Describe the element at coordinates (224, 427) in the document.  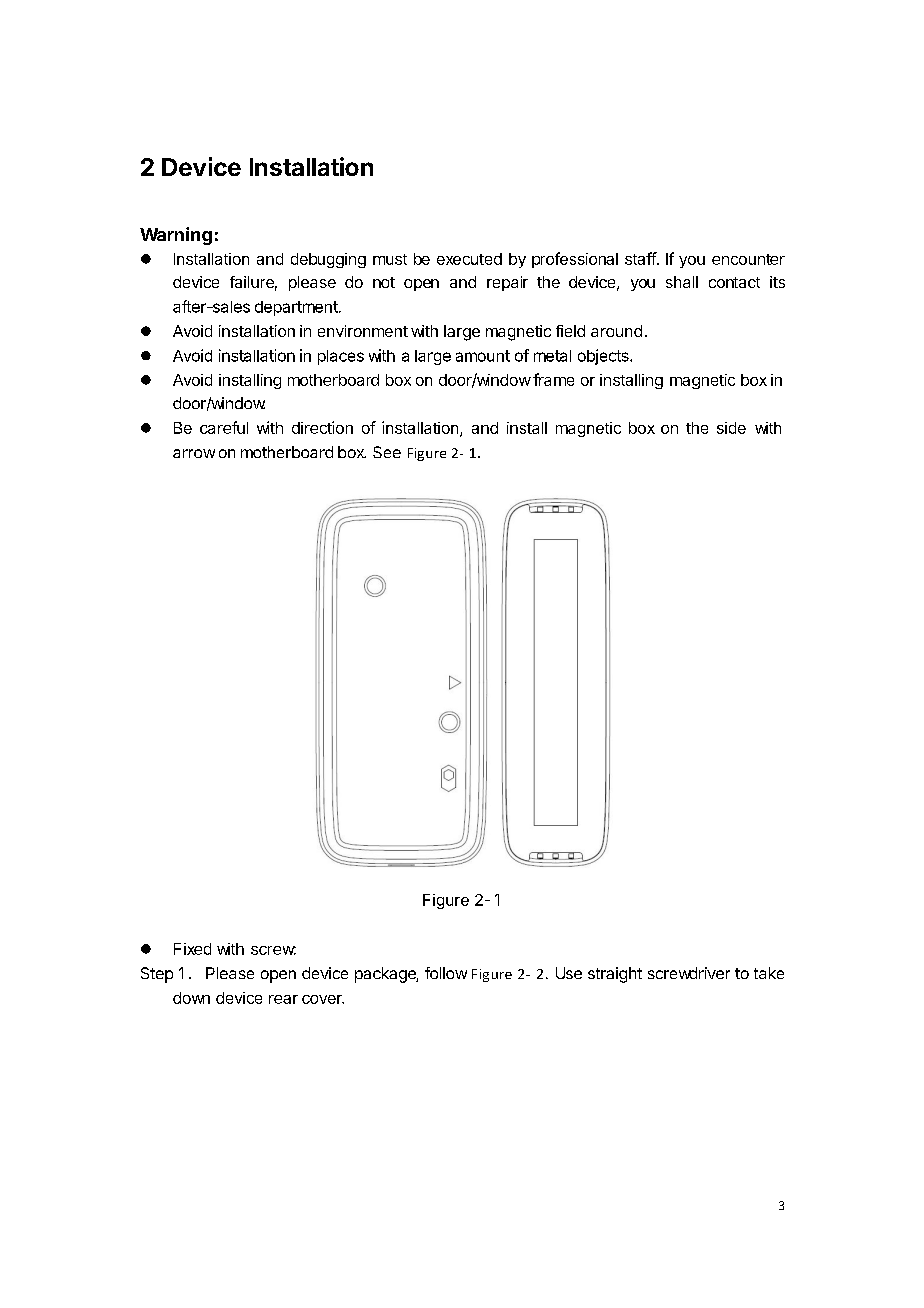
I see `careful` at that location.
